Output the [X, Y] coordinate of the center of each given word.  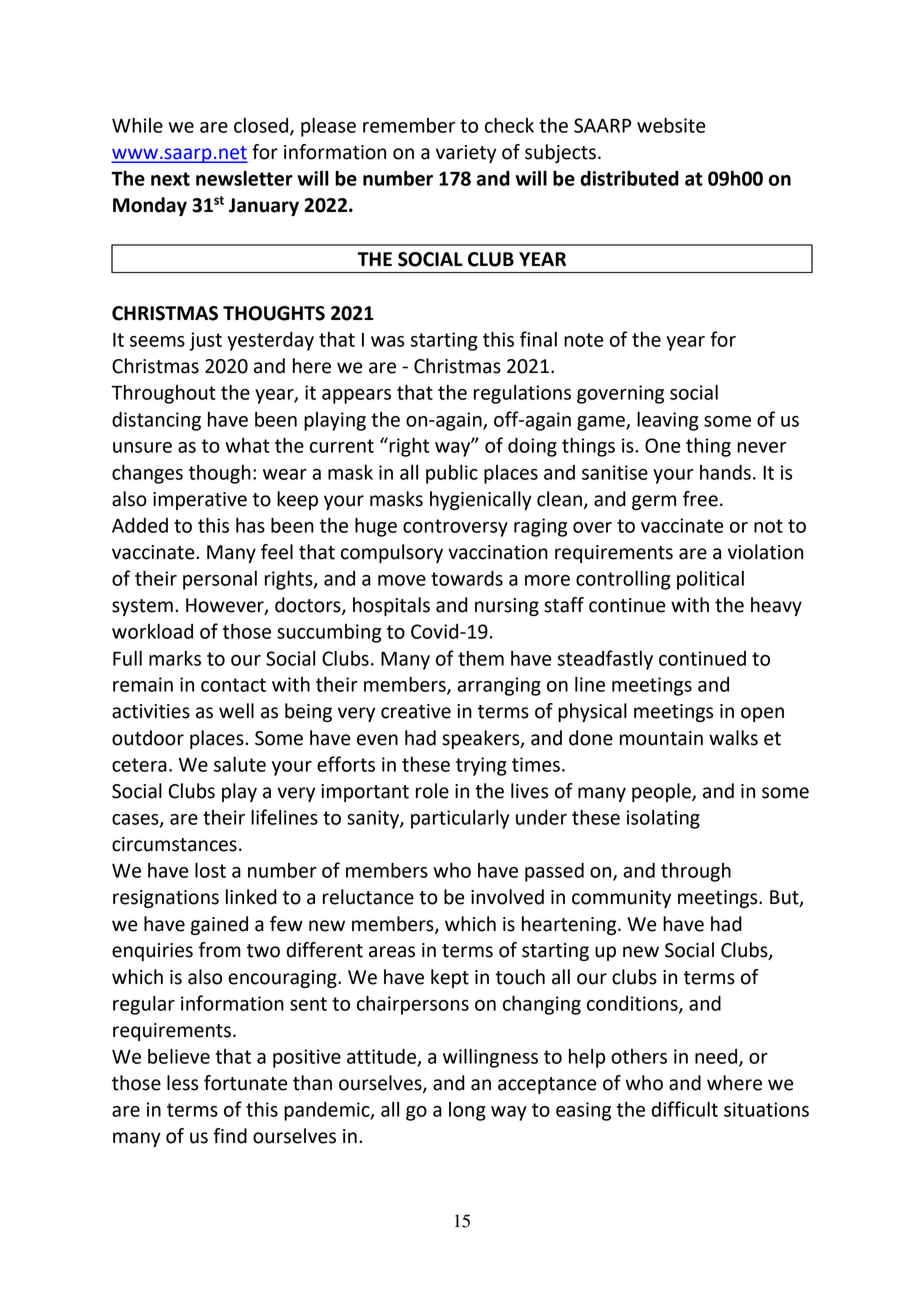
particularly [460, 819]
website [671, 125]
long [467, 1111]
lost [210, 870]
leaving [668, 421]
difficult [684, 1109]
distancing [156, 421]
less [182, 1083]
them [481, 658]
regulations [522, 394]
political [710, 580]
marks [175, 658]
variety [466, 154]
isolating [663, 819]
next [170, 179]
